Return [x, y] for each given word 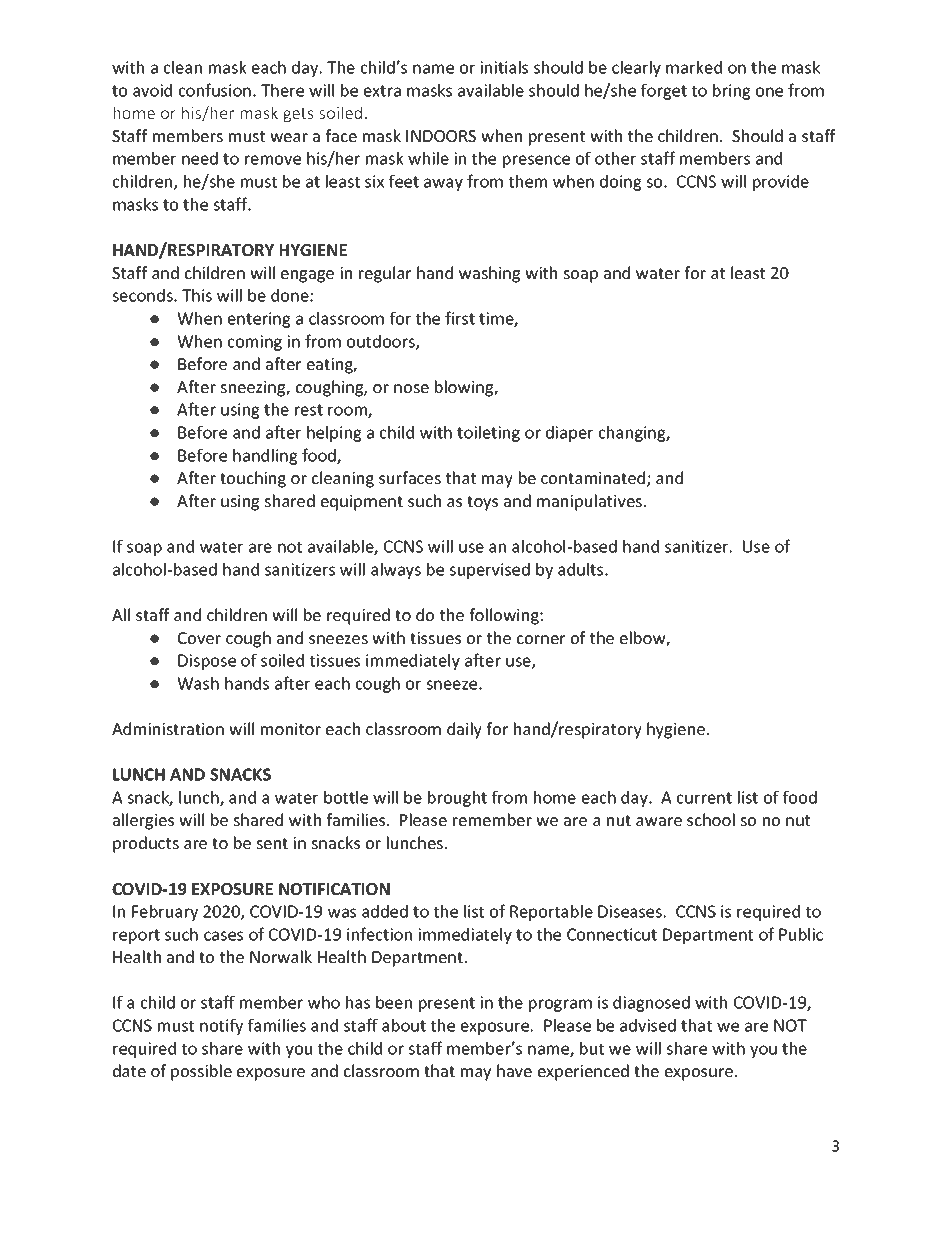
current [704, 798]
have [514, 1070]
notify [221, 1026]
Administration [168, 728]
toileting [488, 434]
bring [731, 92]
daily [464, 730]
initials [504, 67]
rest [309, 410]
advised [648, 1025]
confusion [215, 90]
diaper [569, 434]
